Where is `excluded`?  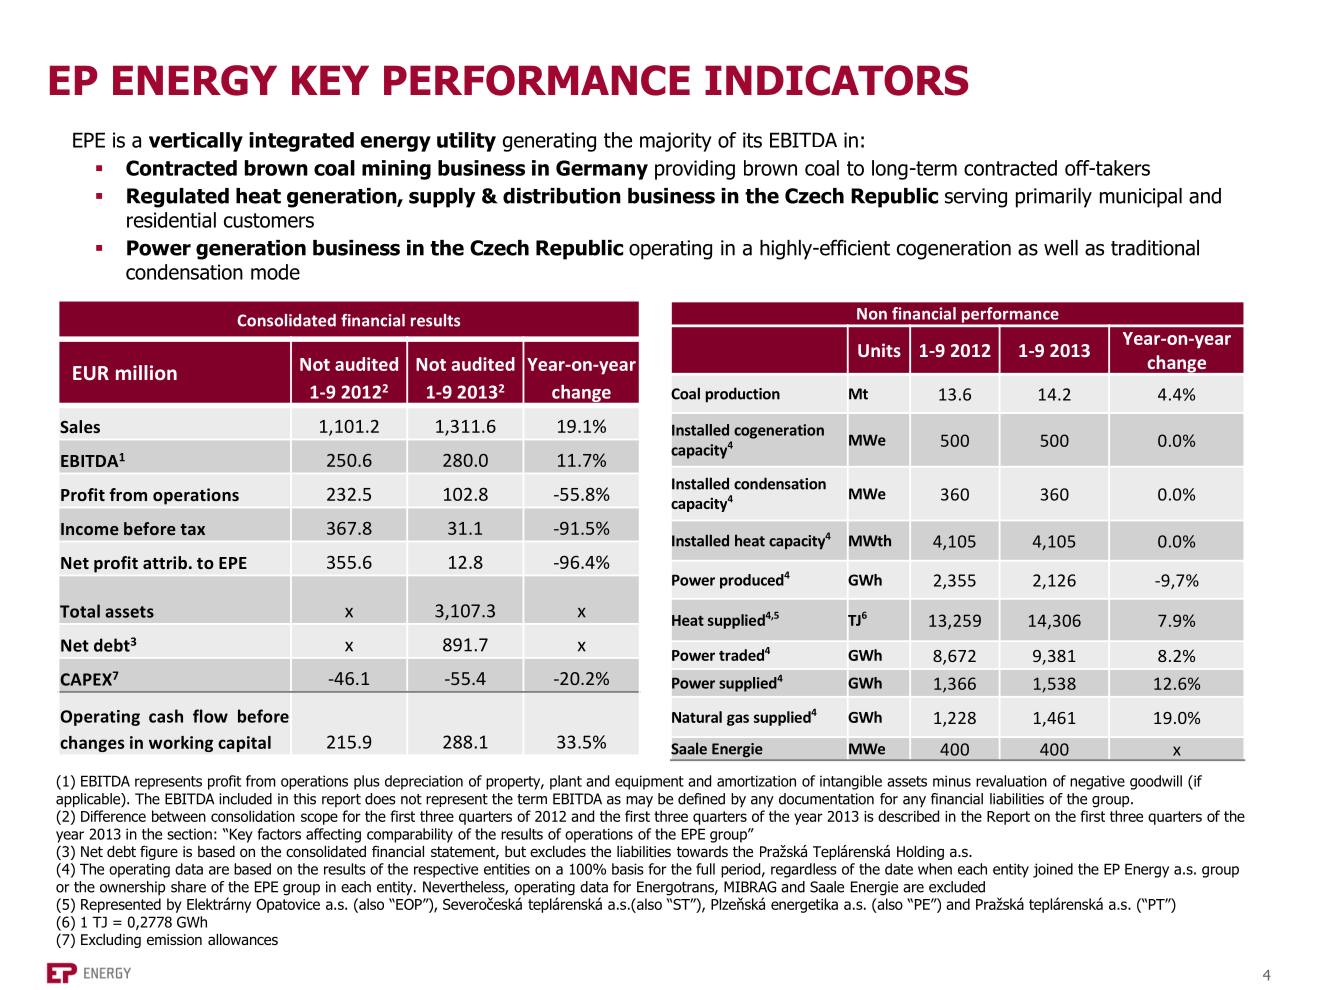
excluded is located at coordinates (957, 887).
